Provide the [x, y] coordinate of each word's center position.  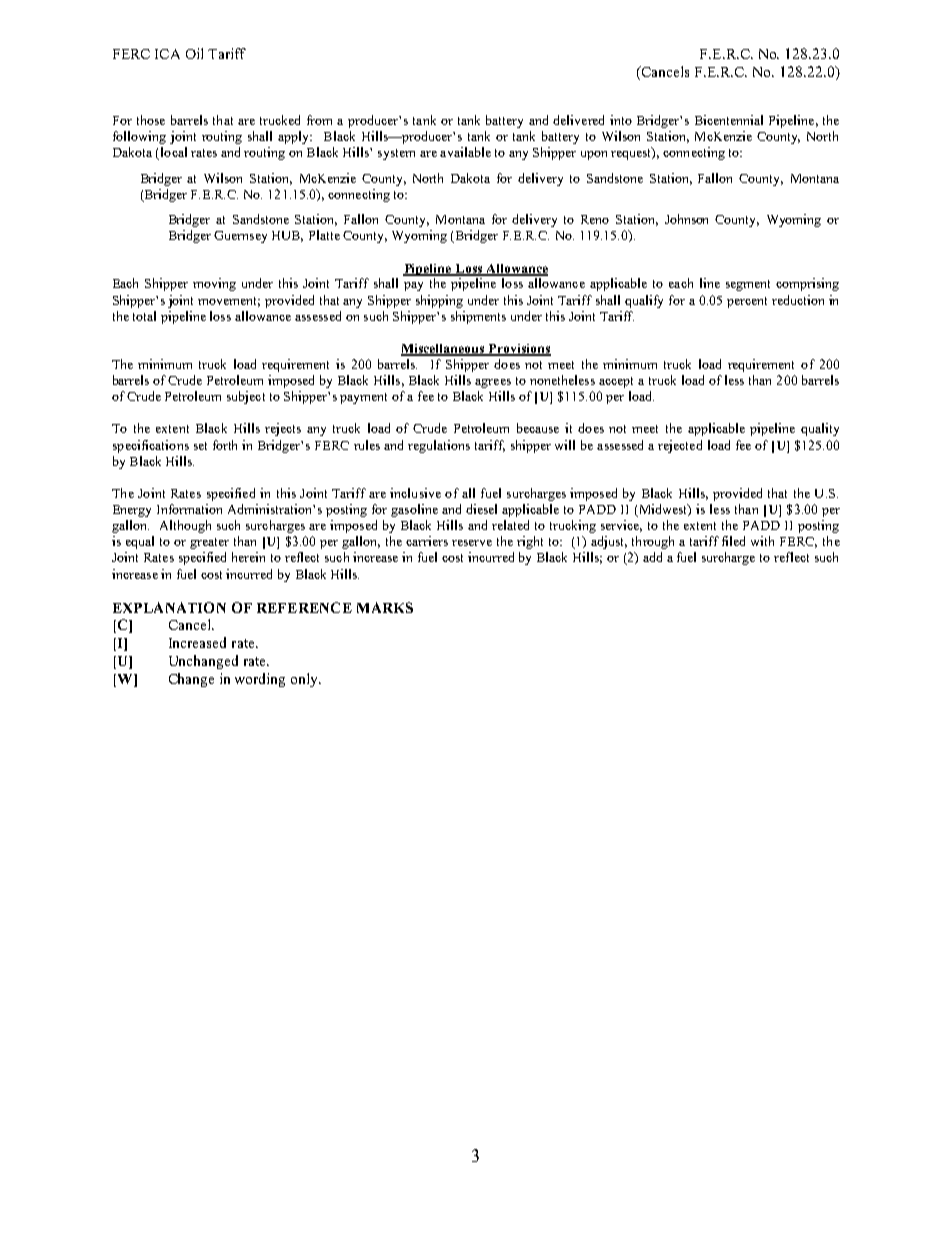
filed [733, 541]
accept [616, 382]
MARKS [385, 607]
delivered [578, 120]
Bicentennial [729, 120]
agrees [493, 383]
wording [260, 680]
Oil [194, 53]
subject [246, 397]
